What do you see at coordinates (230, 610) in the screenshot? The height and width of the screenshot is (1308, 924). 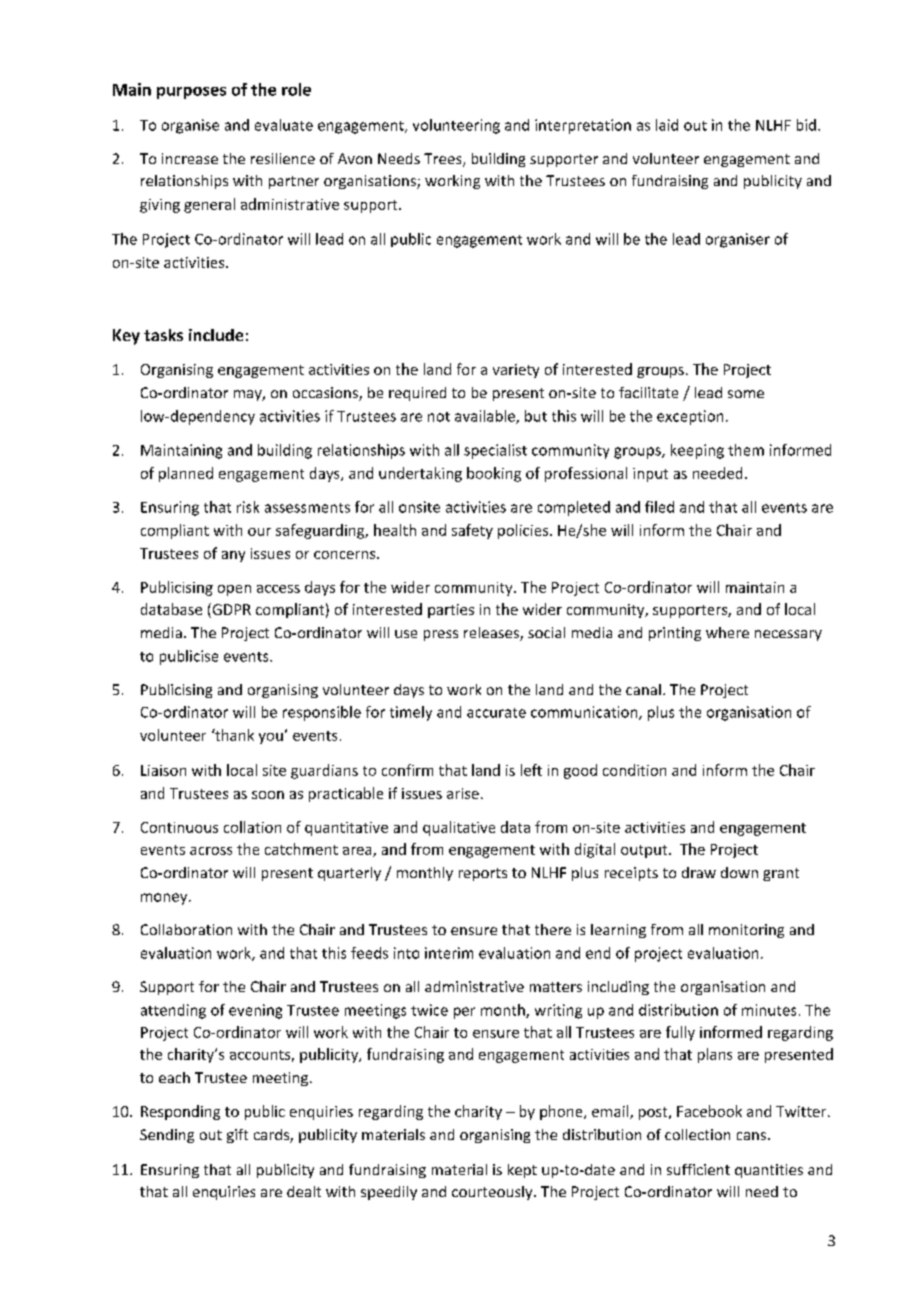 I see `GDPR` at bounding box center [230, 610].
